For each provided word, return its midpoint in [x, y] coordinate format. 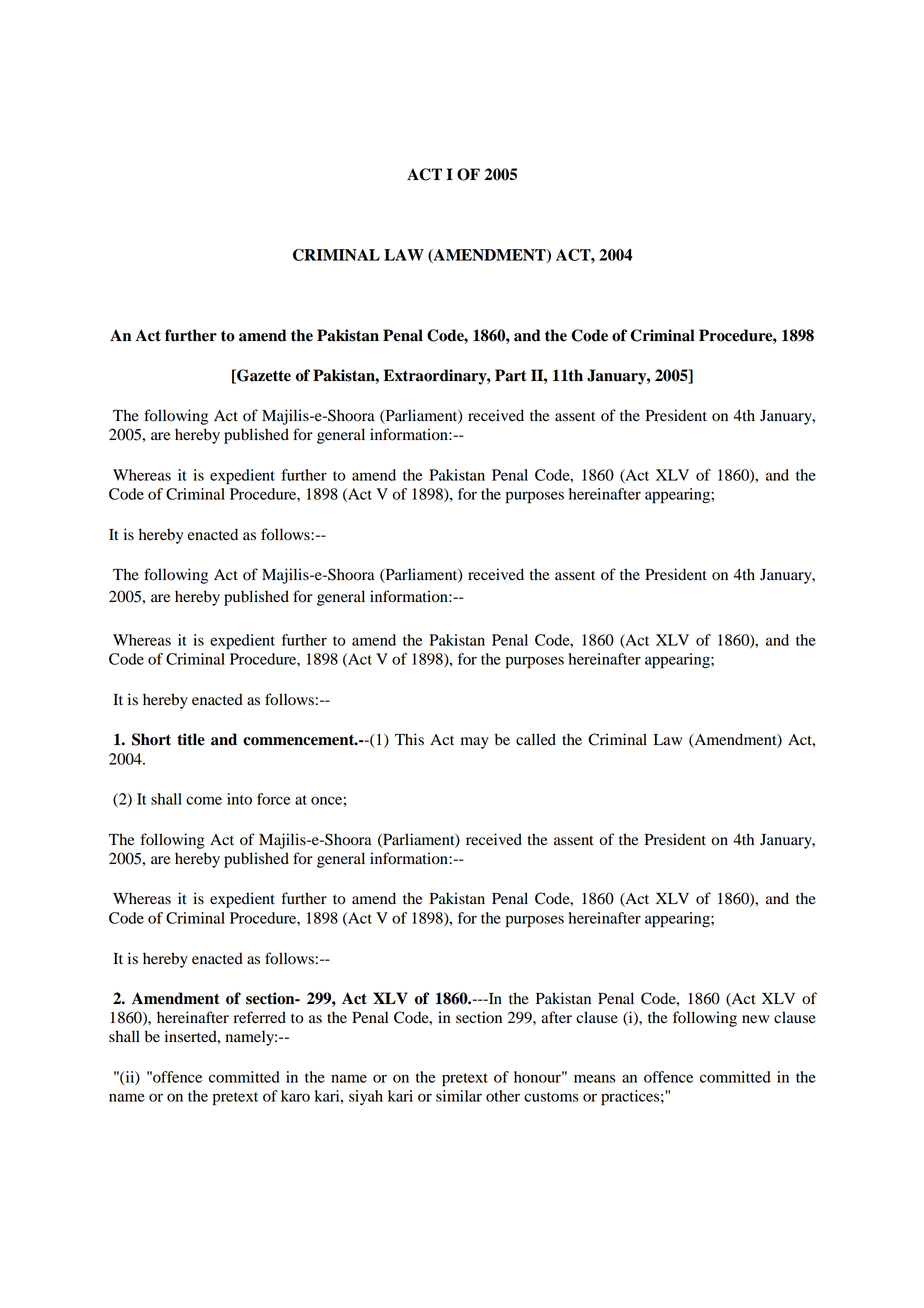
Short [151, 739]
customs [551, 1097]
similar [459, 1096]
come [204, 800]
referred [260, 1017]
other [503, 1096]
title [191, 739]
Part [511, 375]
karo [295, 1096]
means [594, 1078]
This [409, 739]
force [274, 799]
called [536, 739]
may [475, 743]
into [239, 799]
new [755, 1019]
